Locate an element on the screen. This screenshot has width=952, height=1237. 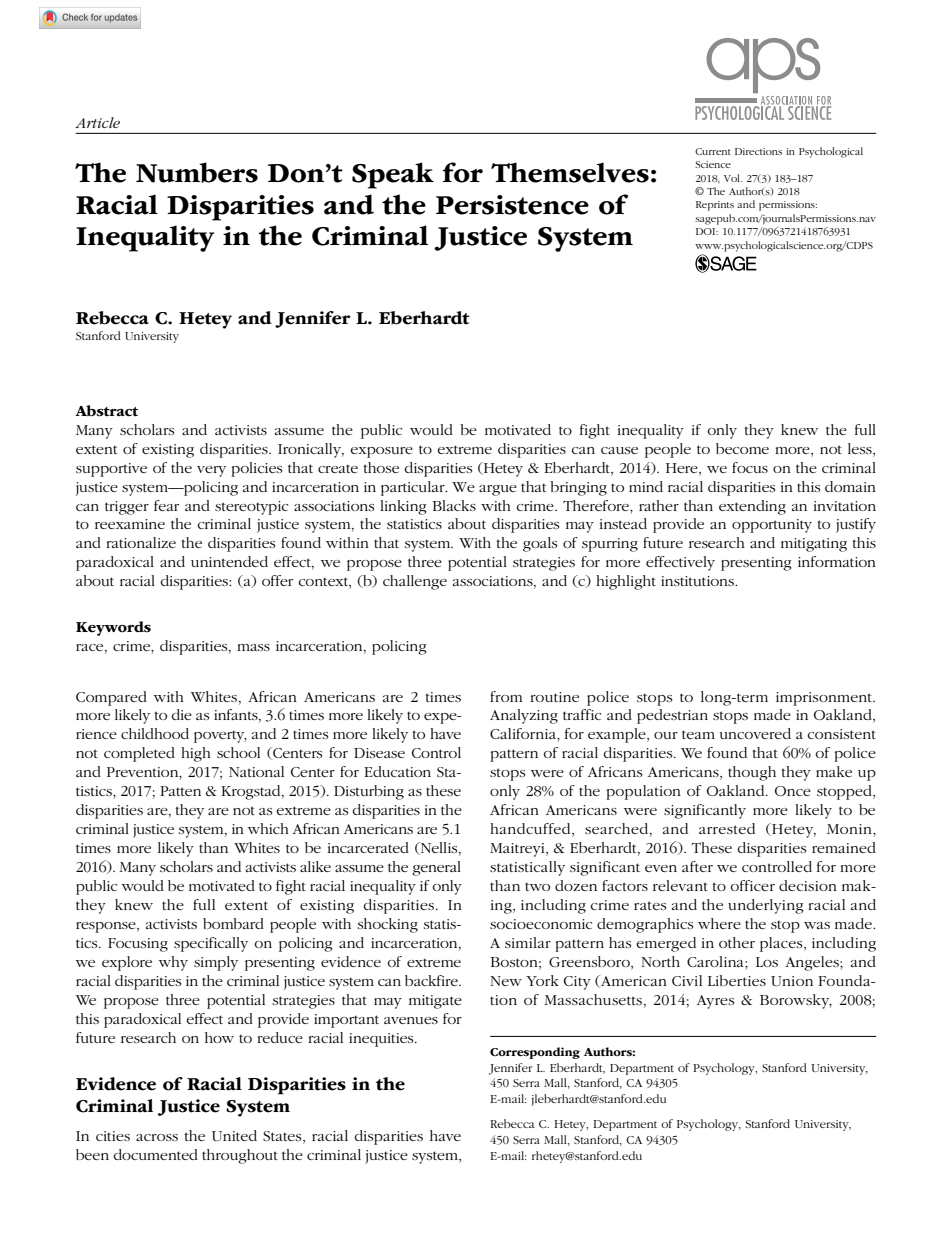
Corresponding is located at coordinates (535, 1053).
